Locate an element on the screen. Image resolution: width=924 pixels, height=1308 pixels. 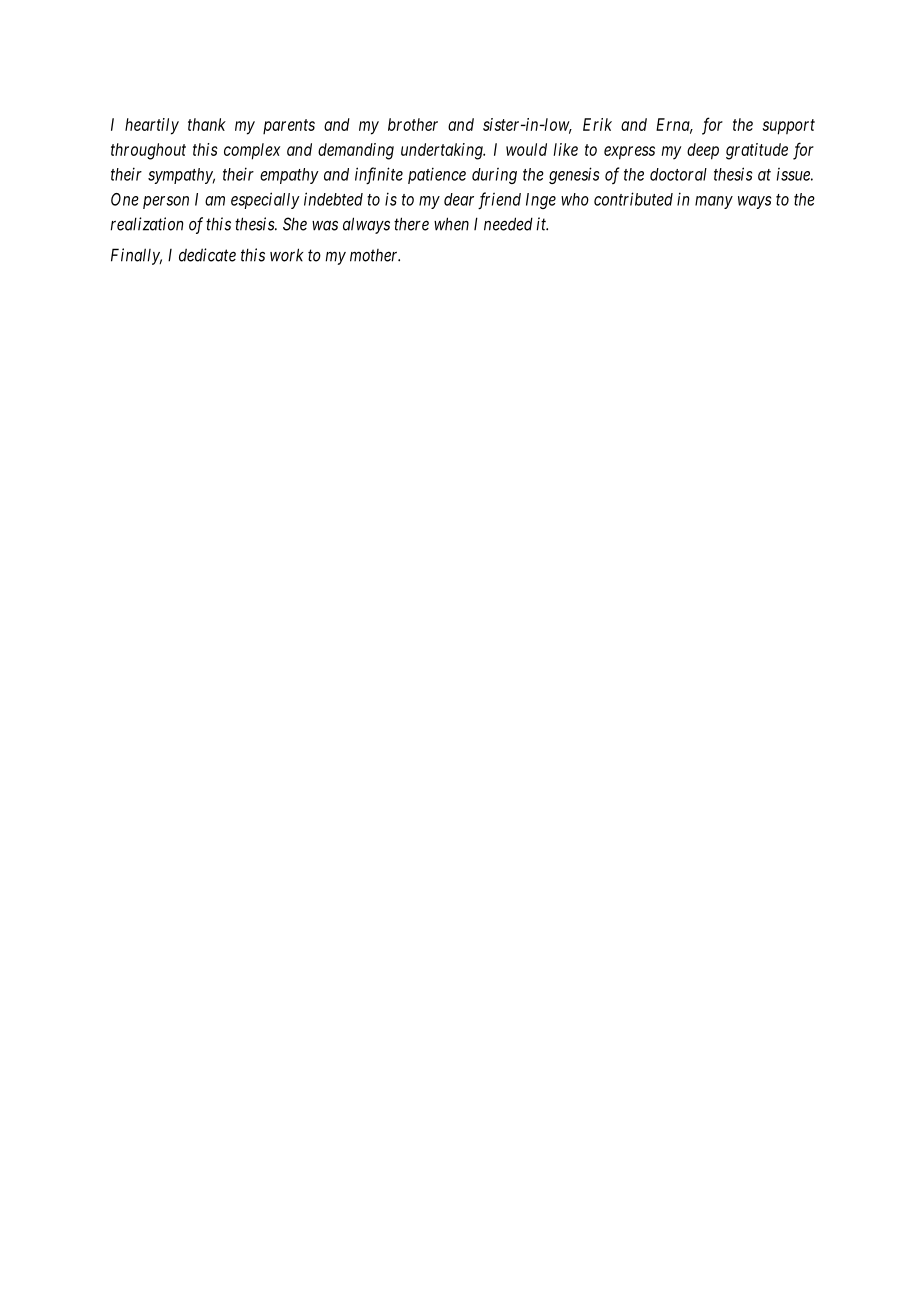
support is located at coordinates (789, 127).
